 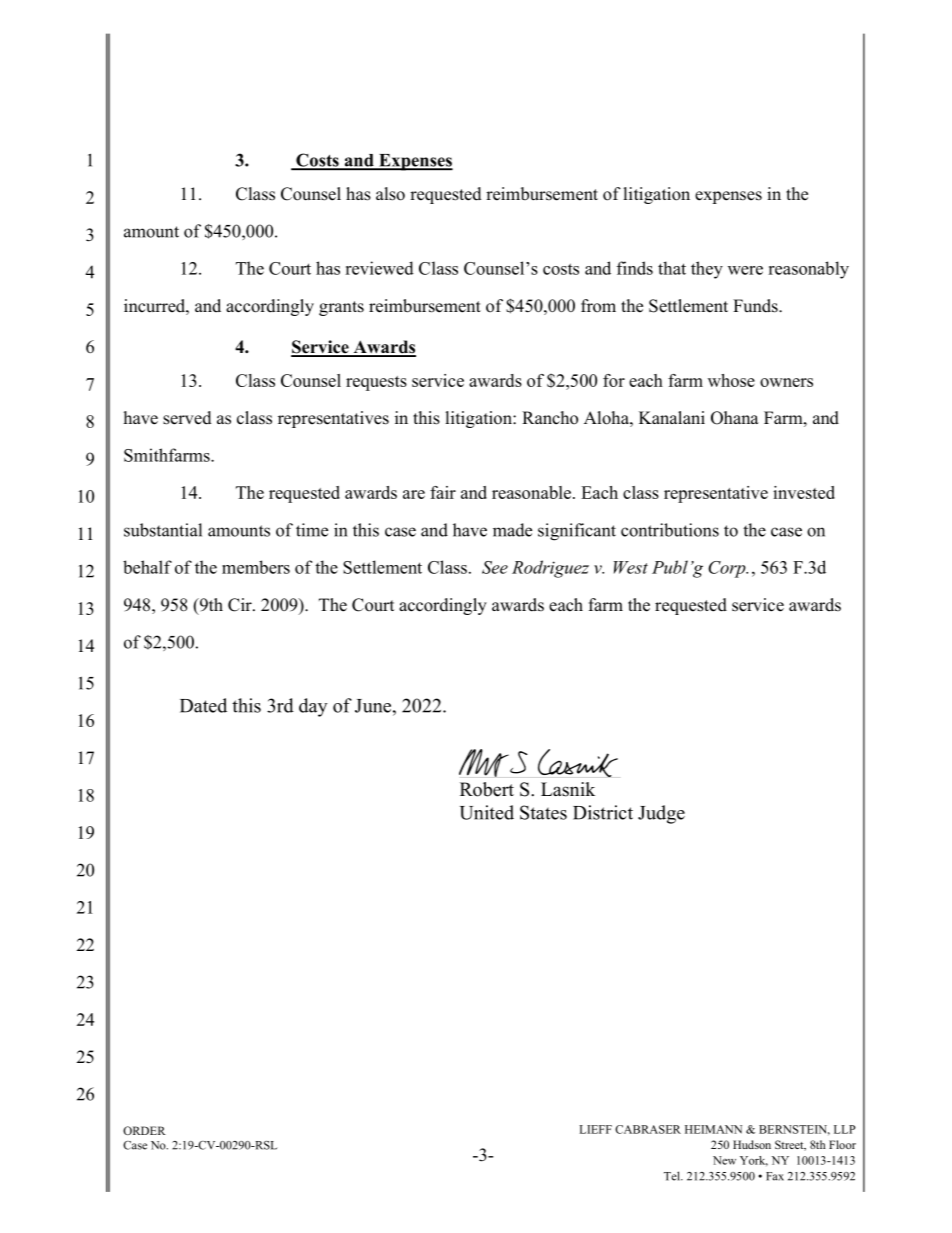 What do you see at coordinates (144, 1130) in the screenshot?
I see `ORDER` at bounding box center [144, 1130].
